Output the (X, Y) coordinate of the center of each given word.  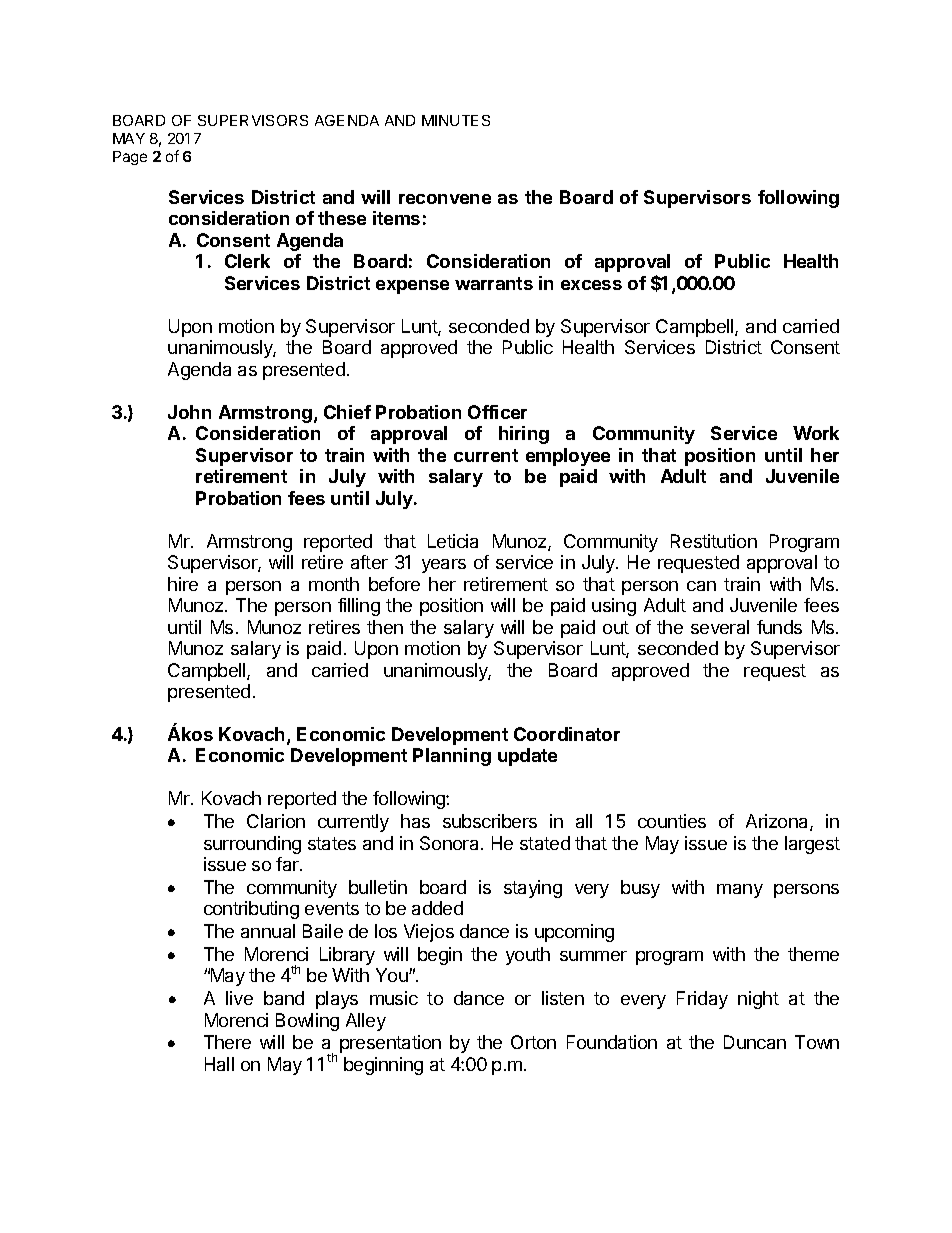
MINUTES (456, 120)
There (227, 1042)
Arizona (778, 822)
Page (130, 158)
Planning (452, 757)
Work (816, 433)
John (189, 412)
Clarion (276, 821)
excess (591, 285)
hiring (524, 435)
